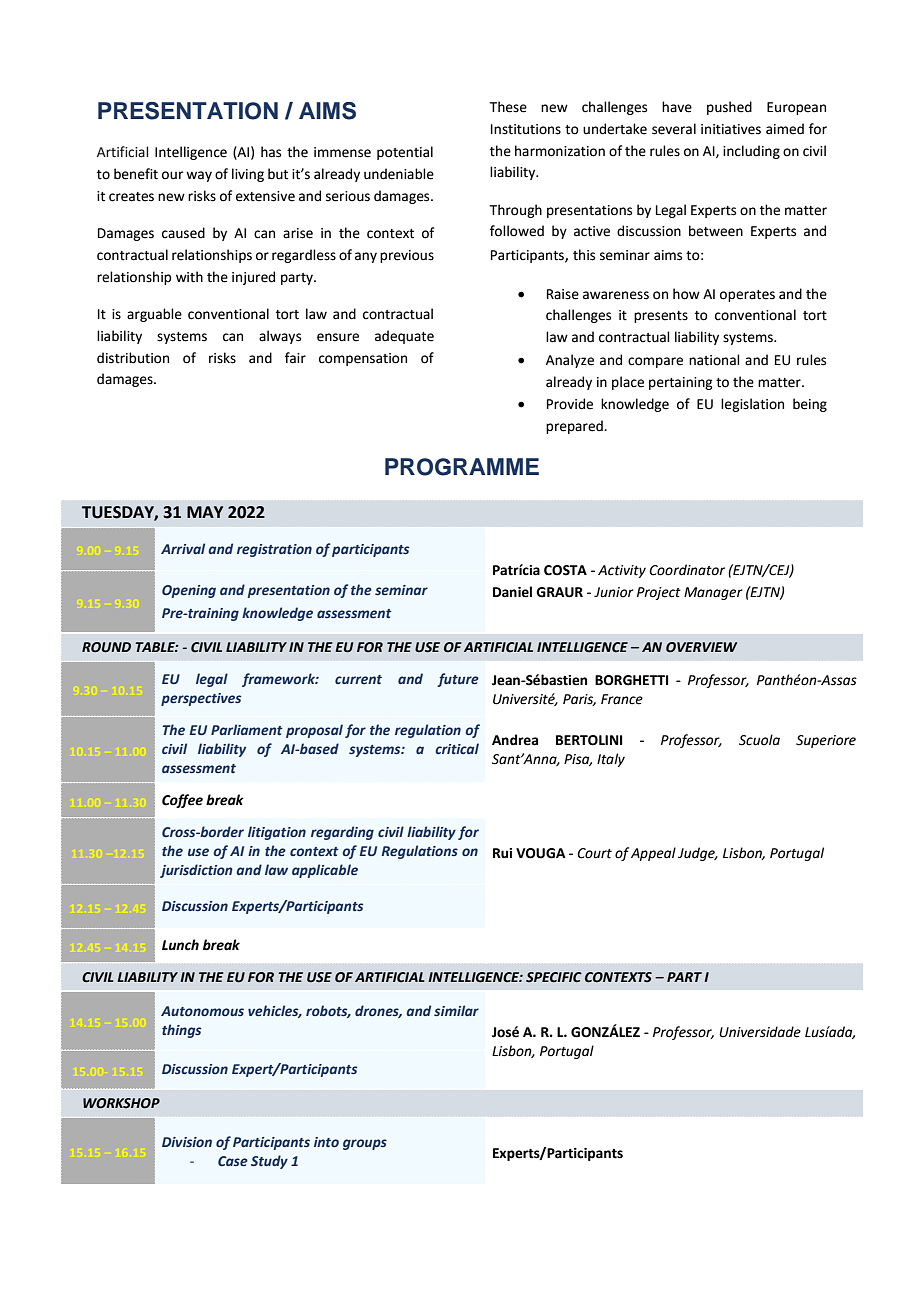 The height and width of the page is (1308, 924). I want to click on PROGRAMME, so click(462, 467).
